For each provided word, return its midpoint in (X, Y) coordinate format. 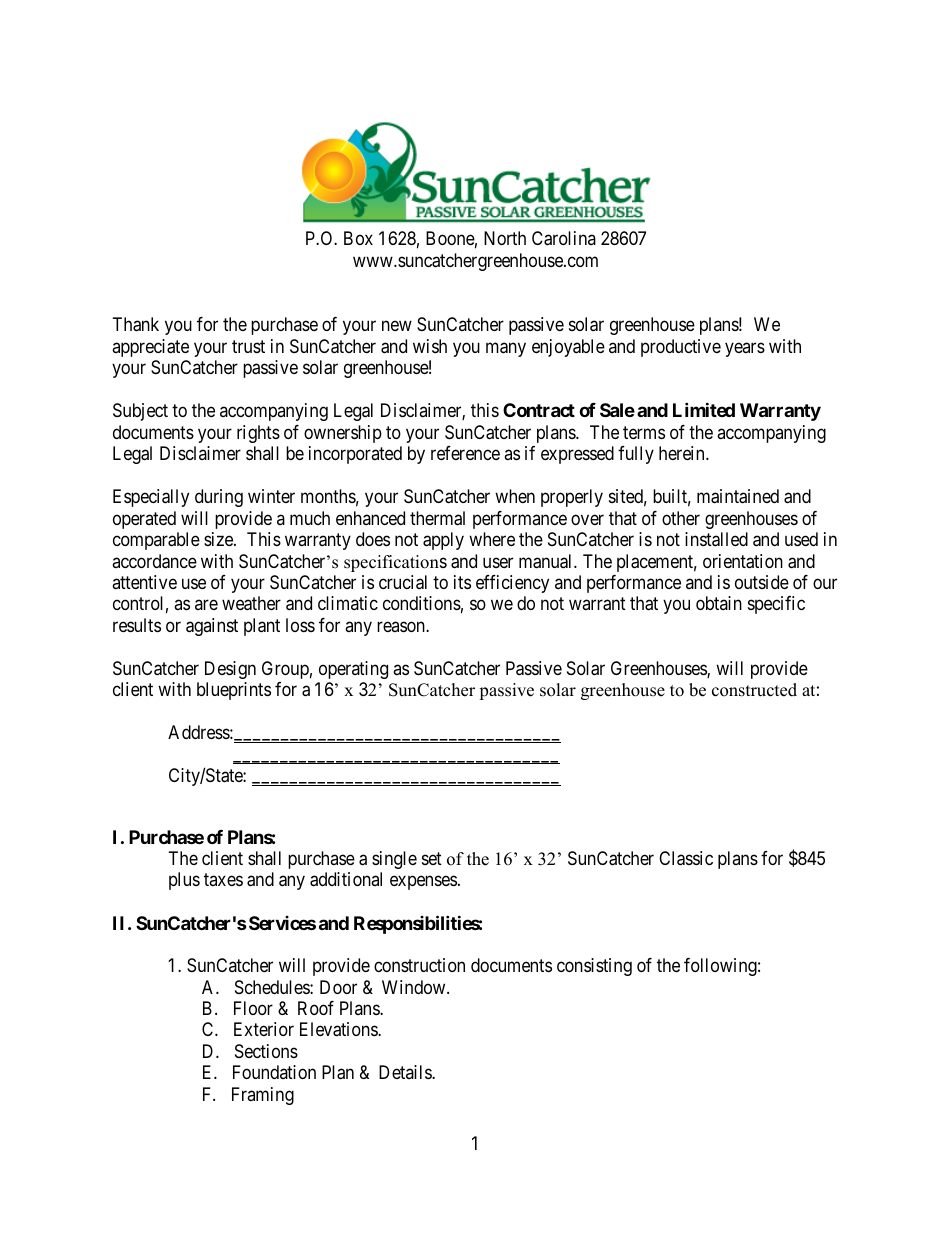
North (505, 238)
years (745, 349)
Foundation (274, 1072)
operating (353, 670)
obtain (719, 603)
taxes (223, 879)
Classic (686, 858)
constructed (754, 690)
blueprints (234, 691)
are (206, 605)
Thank (136, 324)
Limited (704, 409)
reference (465, 453)
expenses (423, 883)
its (462, 582)
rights (258, 434)
